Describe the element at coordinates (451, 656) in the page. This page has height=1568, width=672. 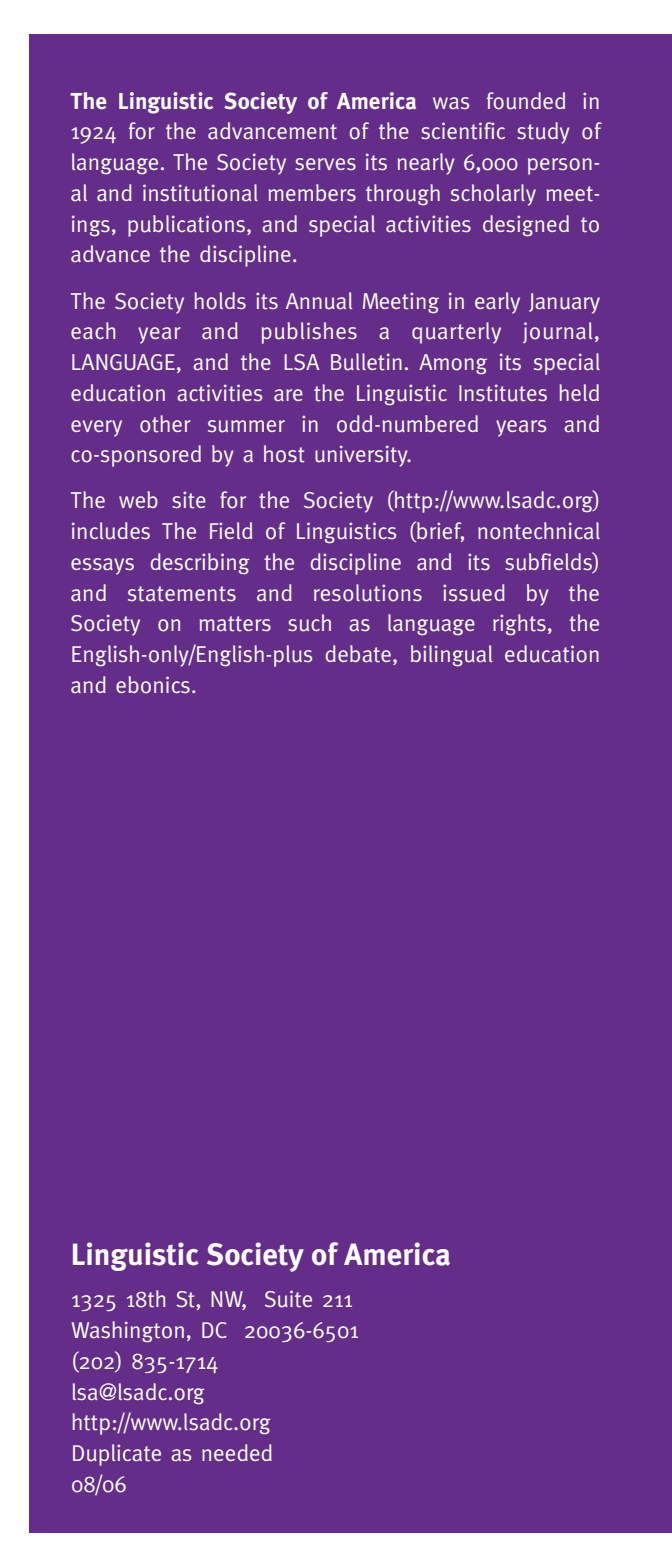
I see `bilingual` at that location.
